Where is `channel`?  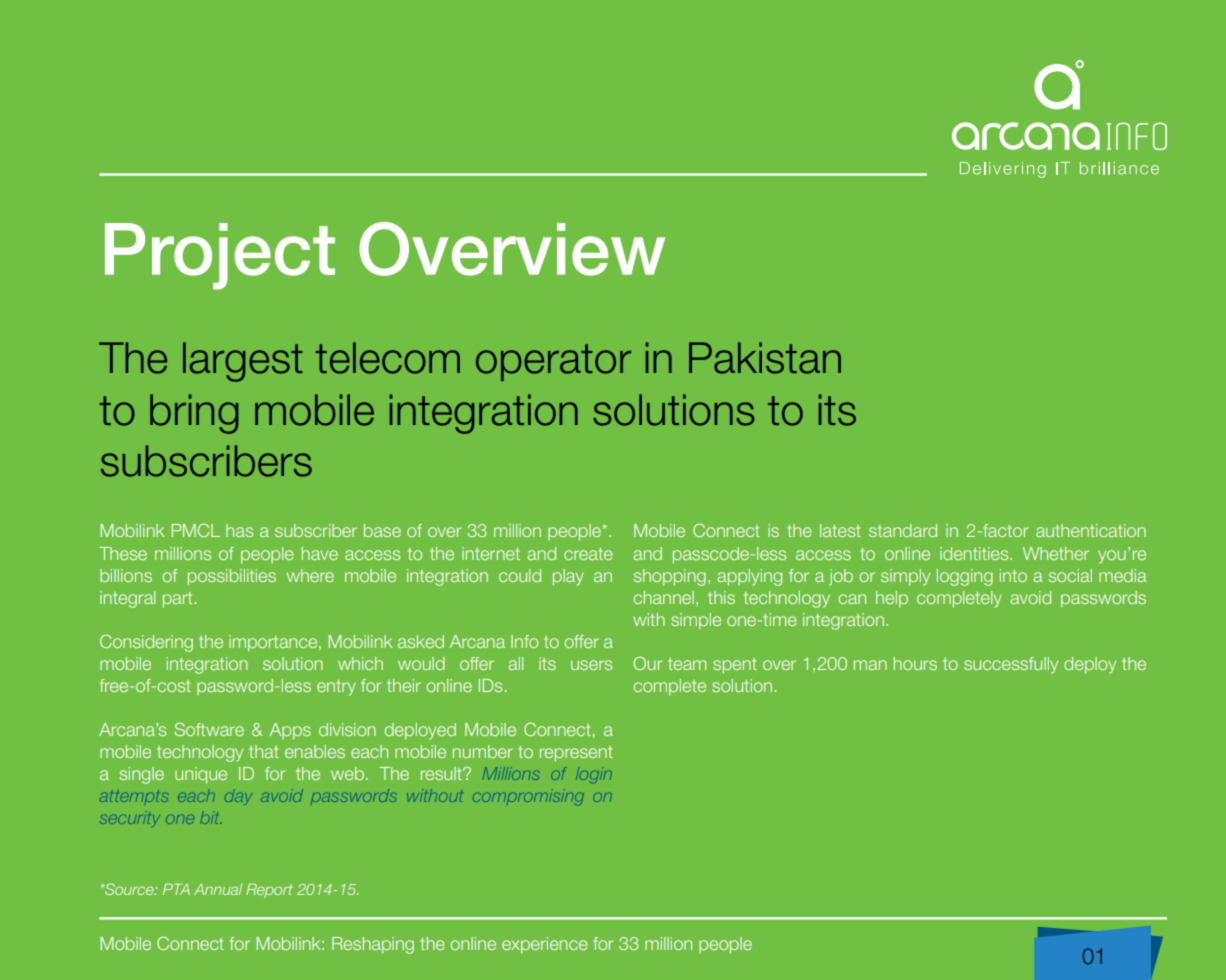 channel is located at coordinates (663, 597).
